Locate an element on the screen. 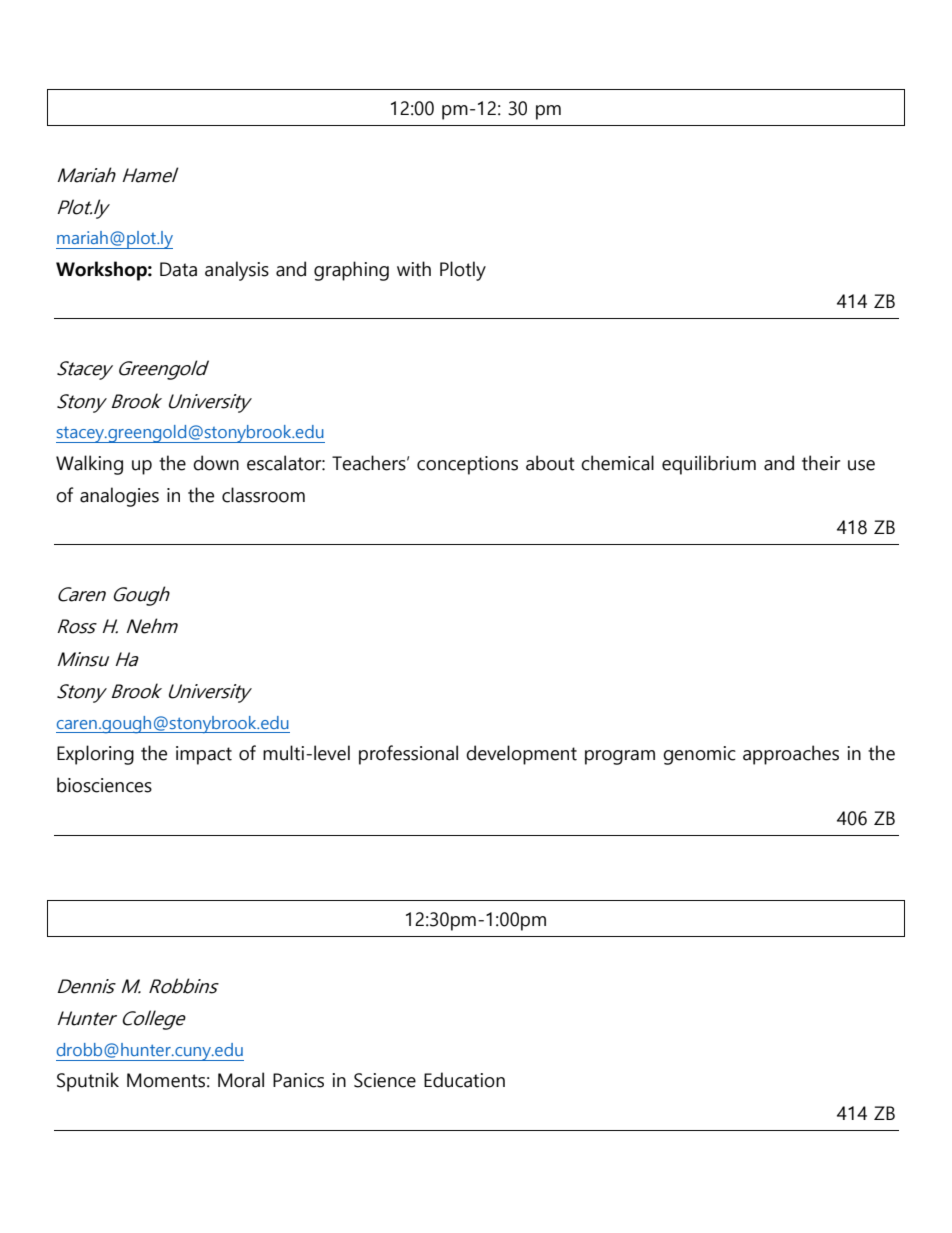  Moral is located at coordinates (241, 1080).
